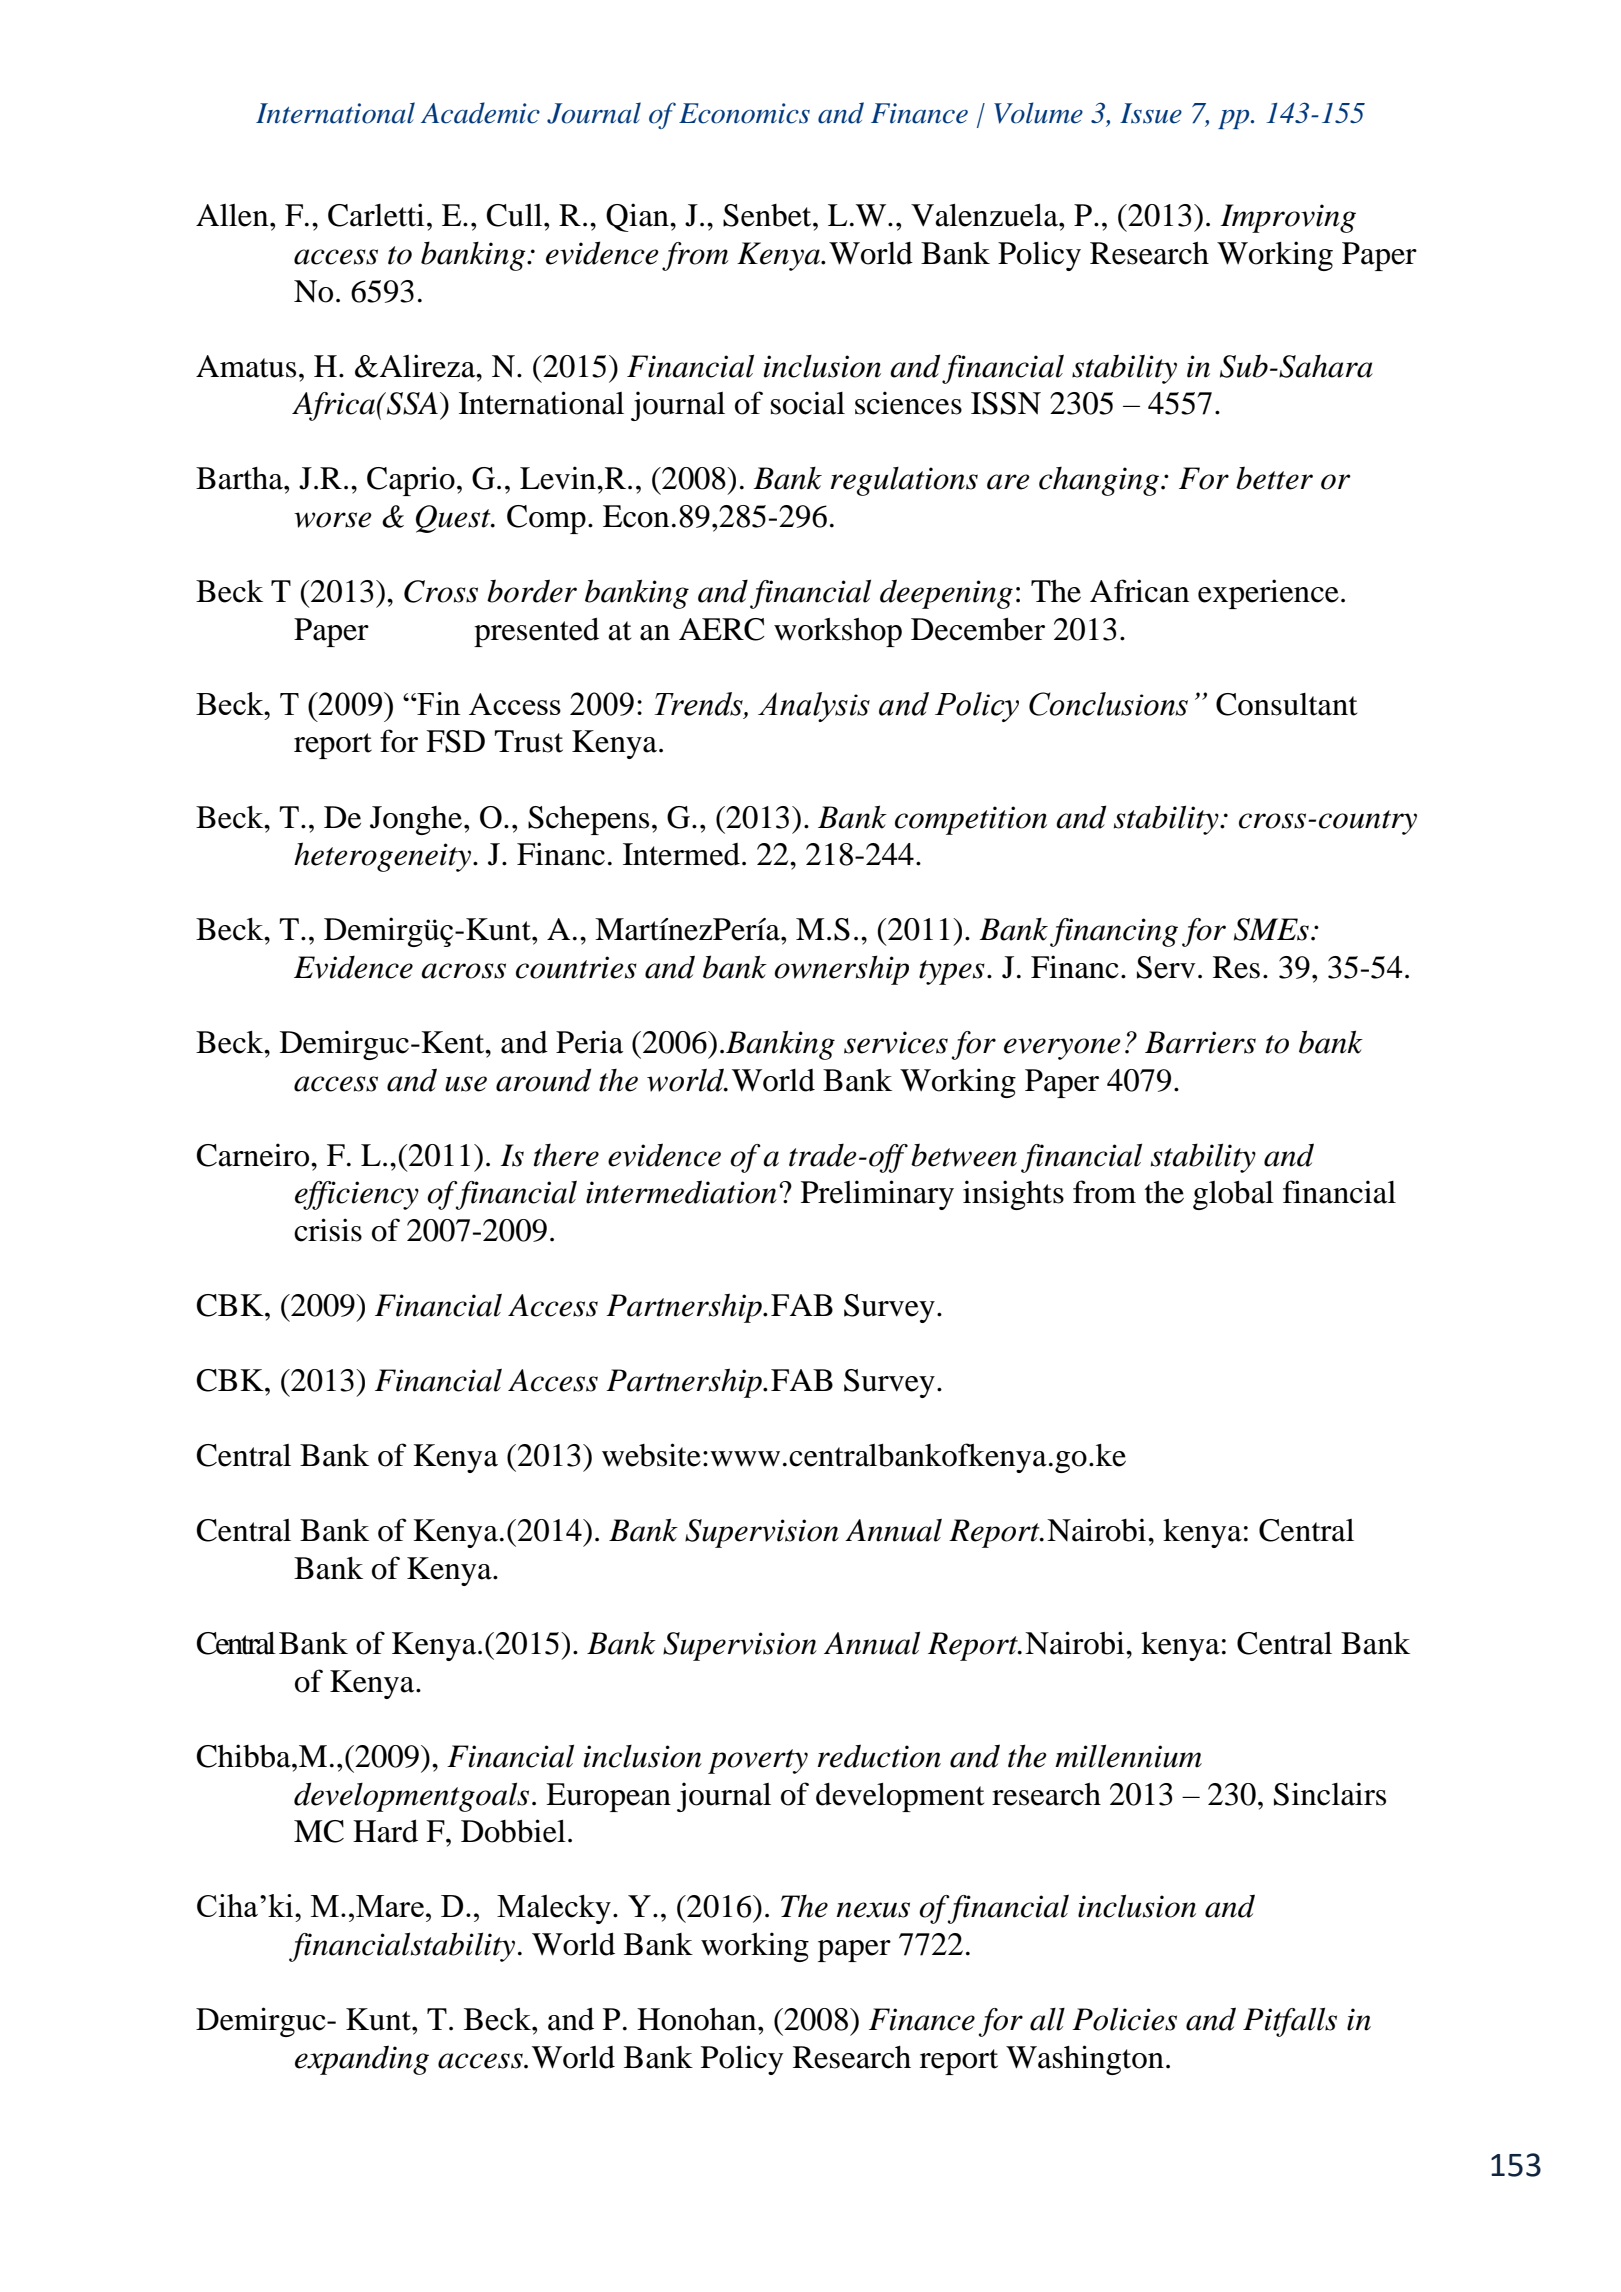 The height and width of the screenshot is (2292, 1621). Describe the element at coordinates (1151, 113) in the screenshot. I see `Issue` at that location.
